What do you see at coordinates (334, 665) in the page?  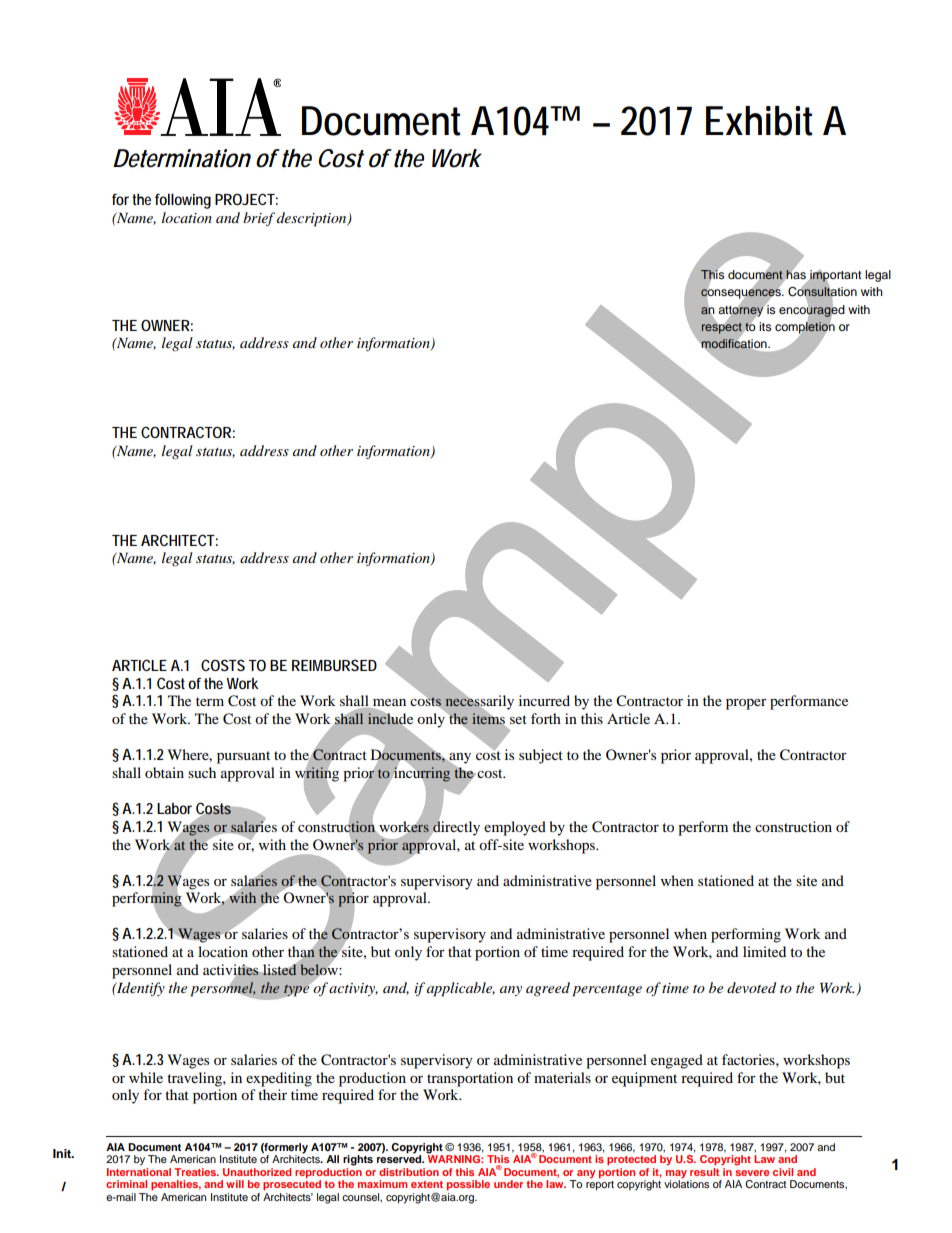 I see `REIMBURSED` at bounding box center [334, 665].
